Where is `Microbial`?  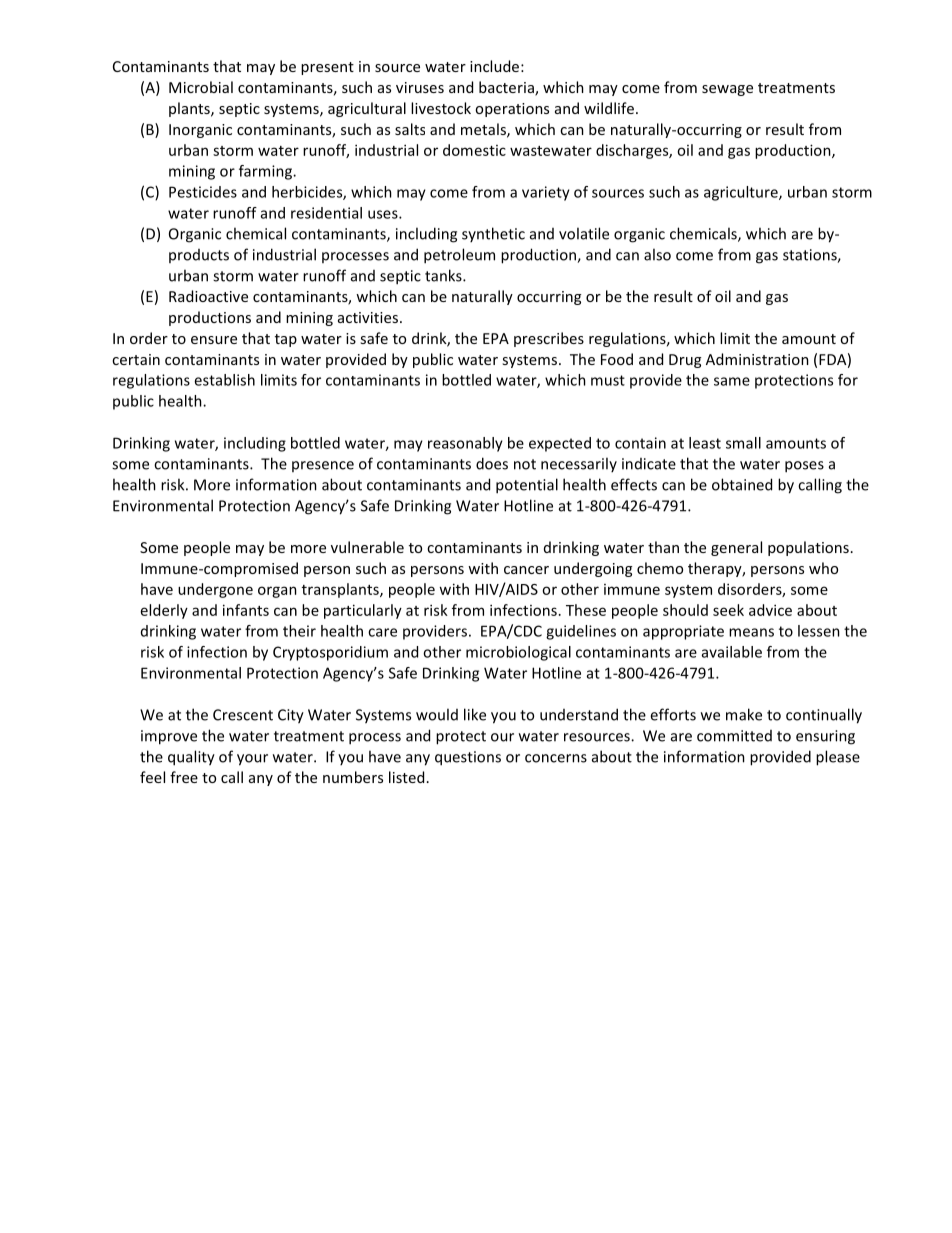
Microbial is located at coordinates (201, 87).
